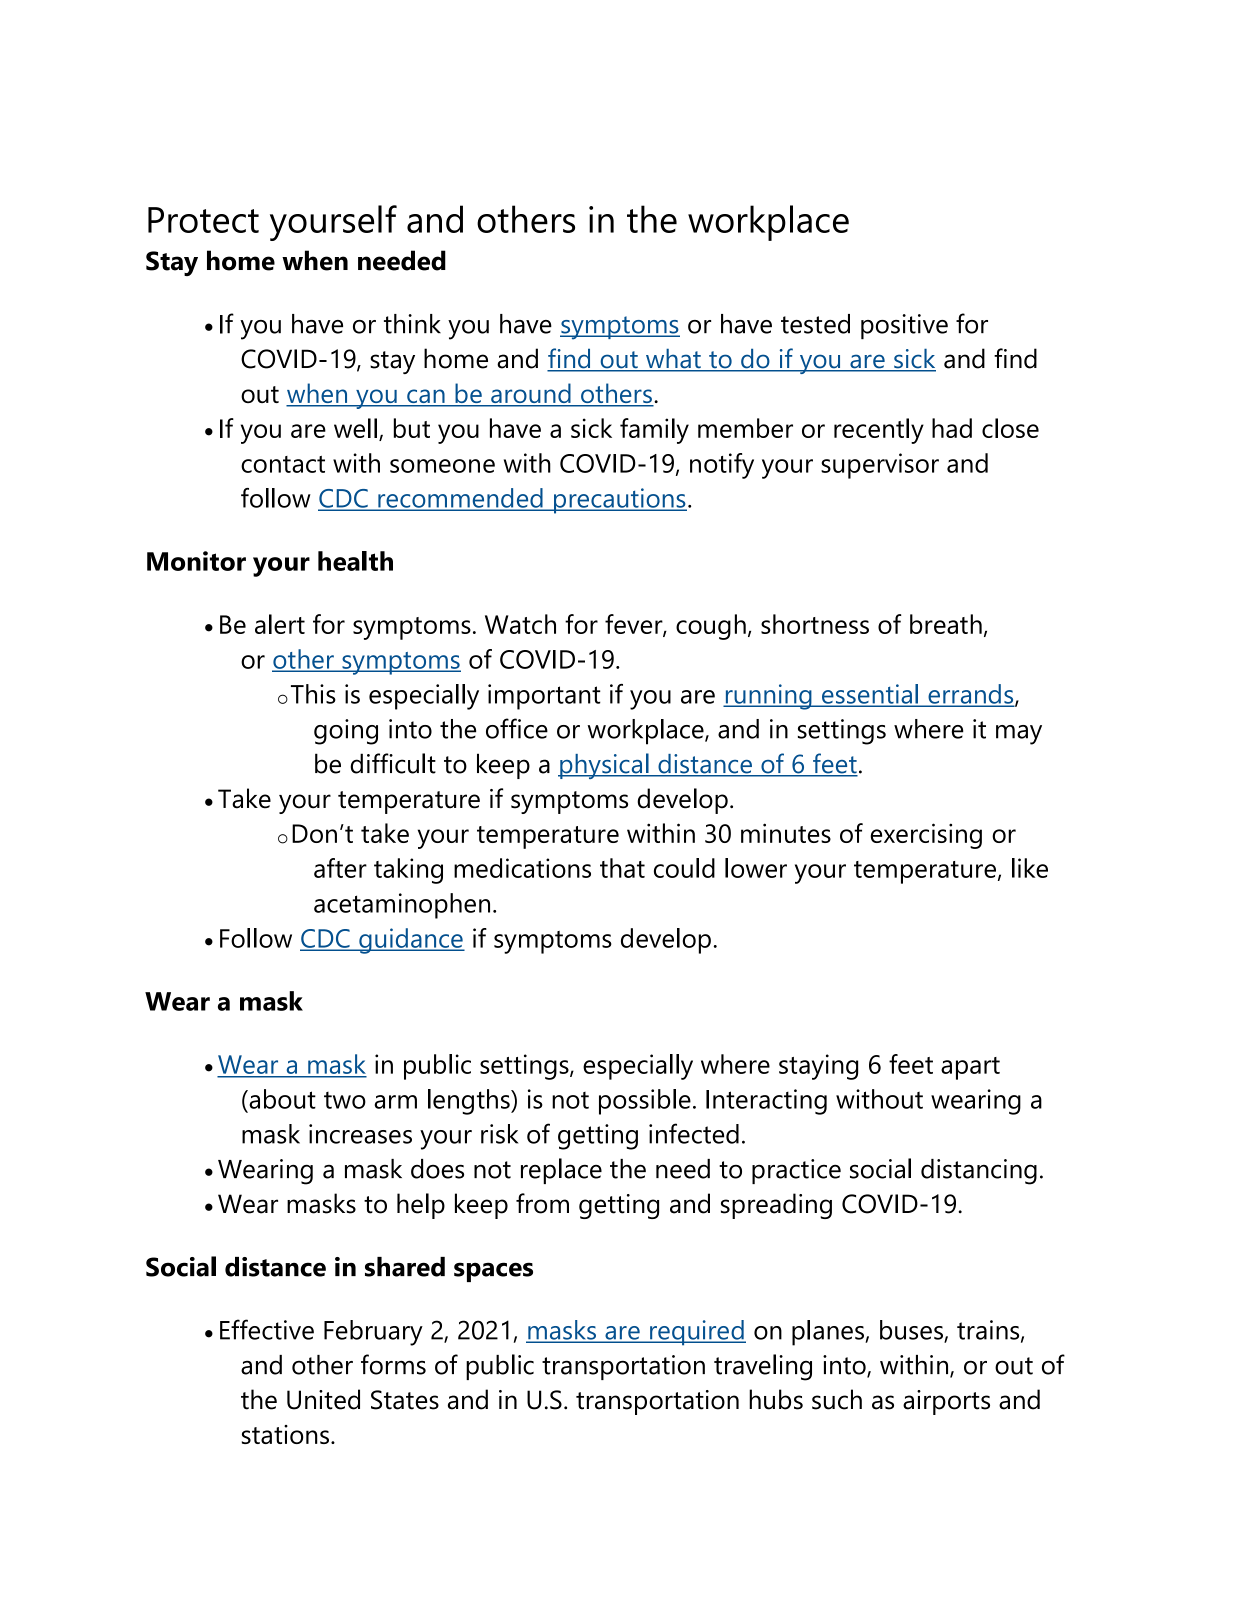 This screenshot has height=1597, width=1234. What do you see at coordinates (946, 624) in the screenshot?
I see `breath` at bounding box center [946, 624].
